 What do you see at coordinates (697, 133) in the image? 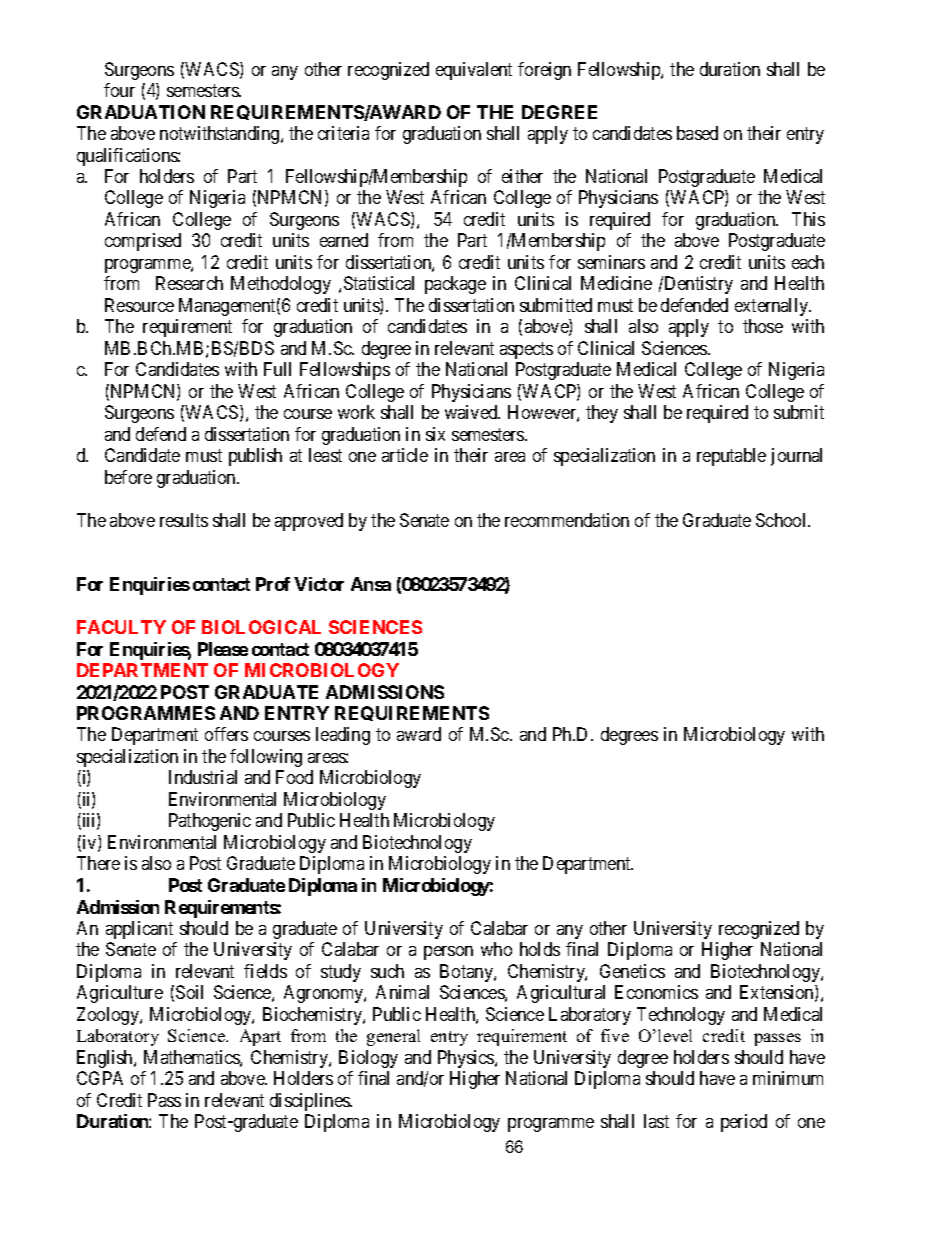
I see `based` at bounding box center [697, 133].
